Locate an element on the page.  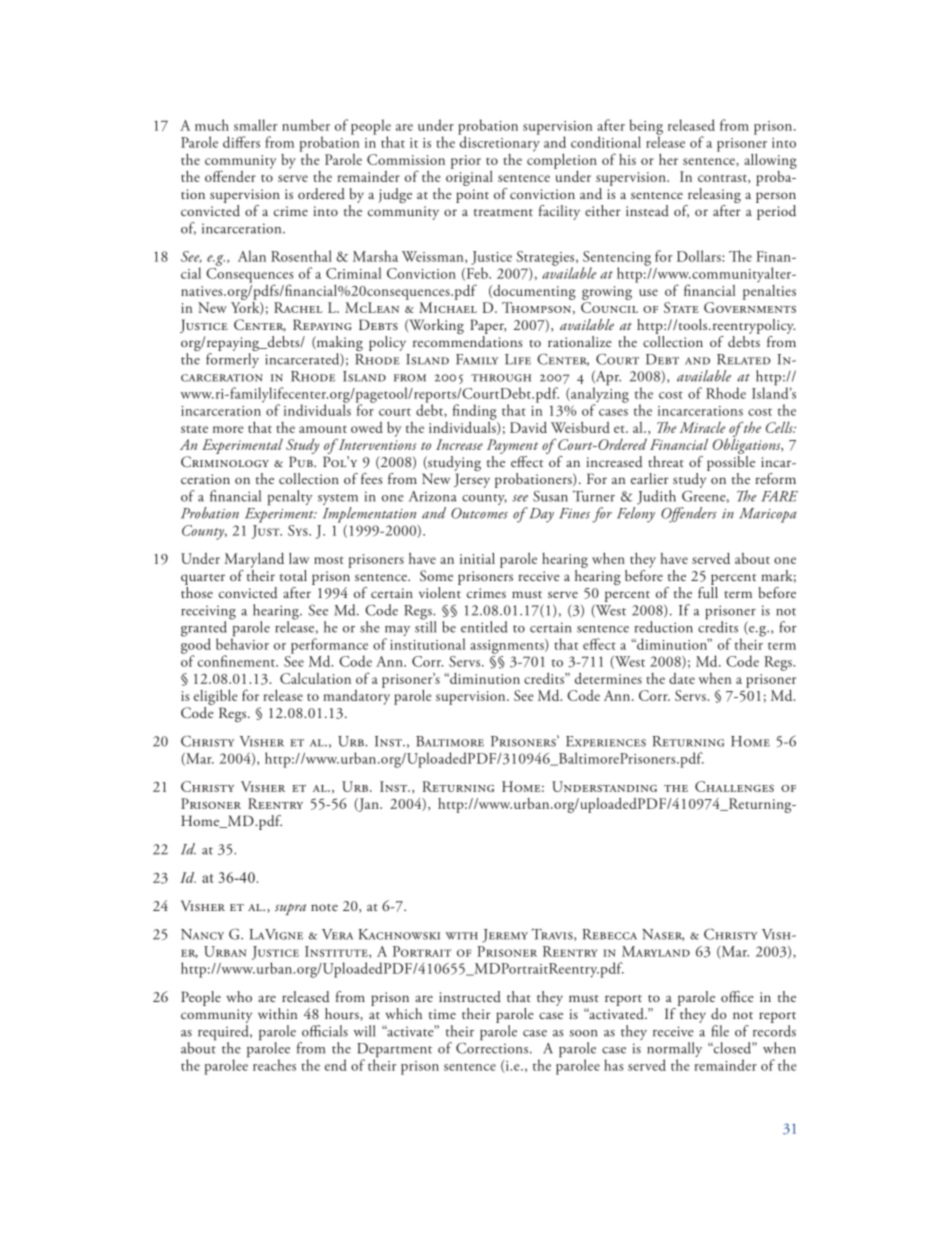
Miracle is located at coordinates (703, 427).
